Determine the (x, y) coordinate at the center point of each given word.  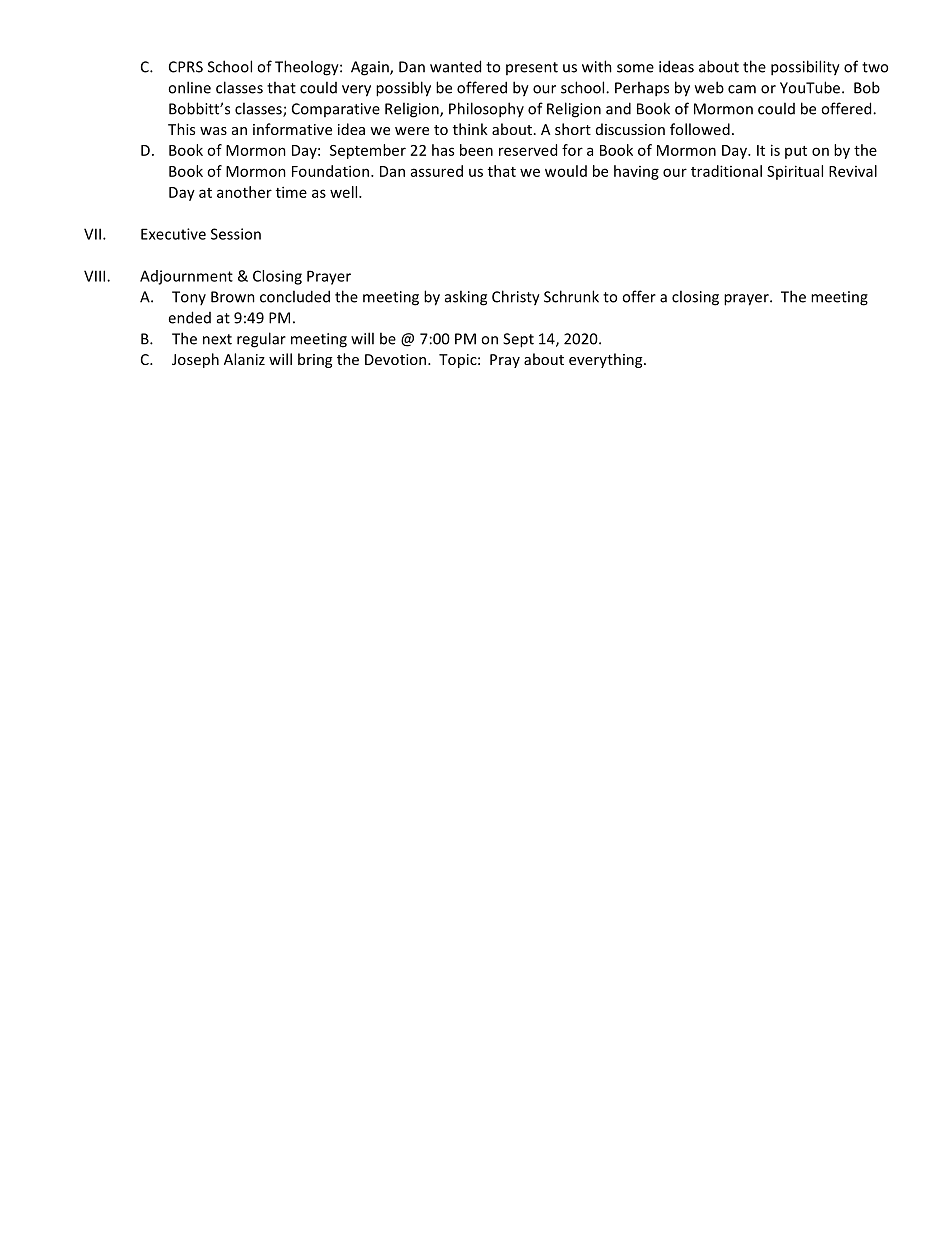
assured (437, 171)
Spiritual (795, 172)
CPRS (186, 67)
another (244, 192)
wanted (455, 66)
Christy (516, 298)
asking (466, 298)
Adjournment (186, 277)
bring (315, 360)
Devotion (397, 359)
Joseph (195, 360)
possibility (805, 68)
